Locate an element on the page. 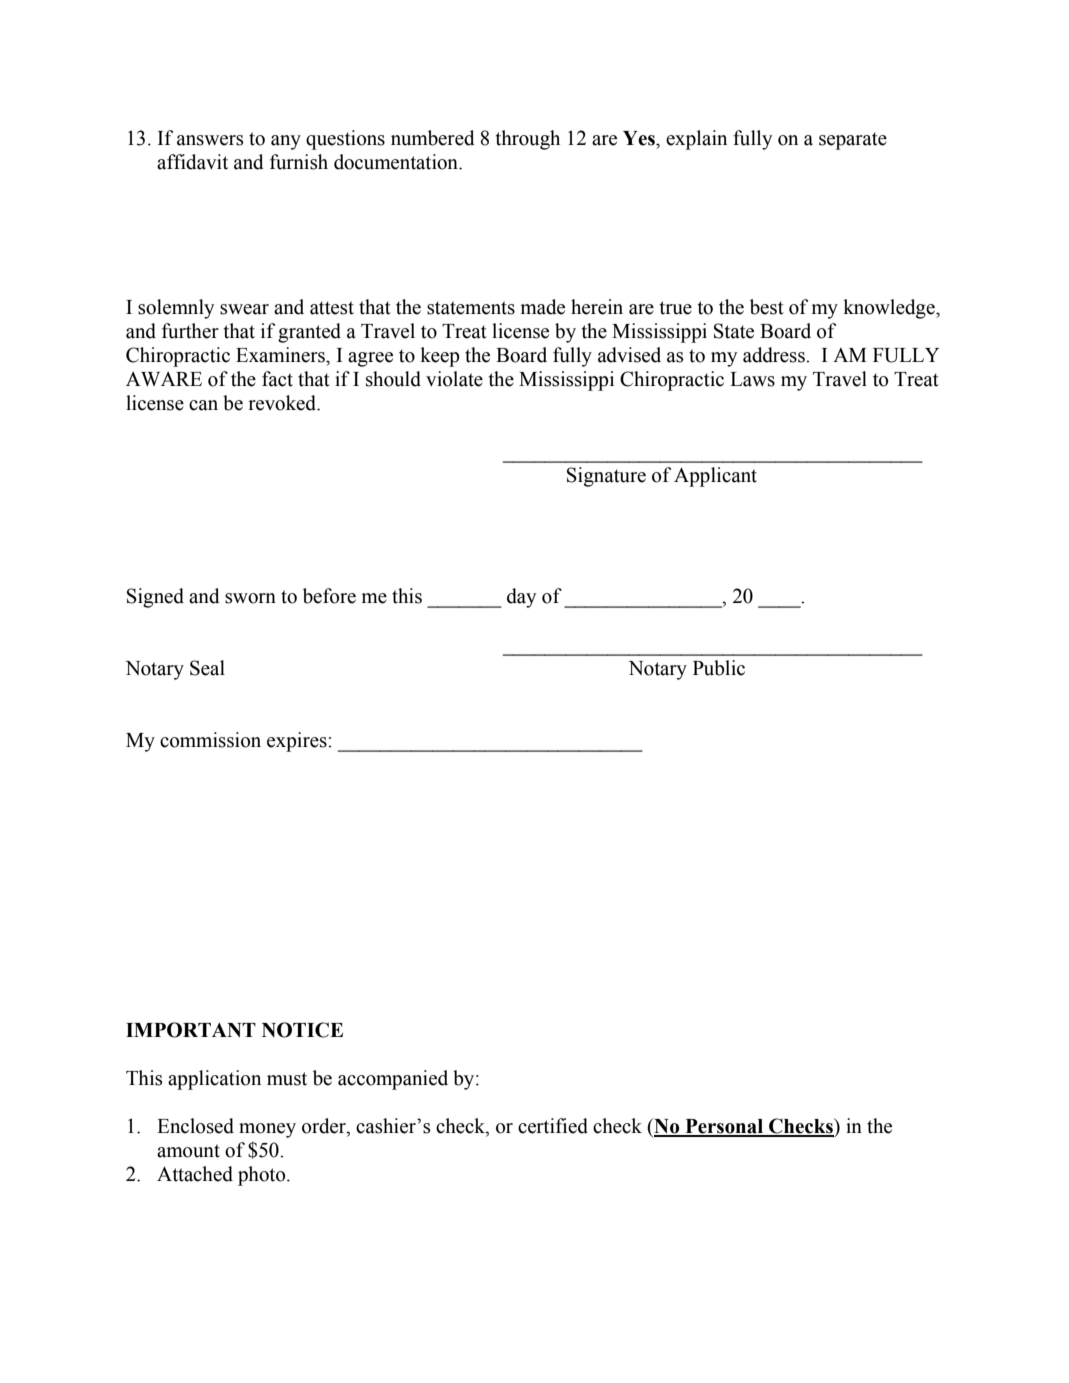 The height and width of the page is (1383, 1069). Seal is located at coordinates (207, 668).
